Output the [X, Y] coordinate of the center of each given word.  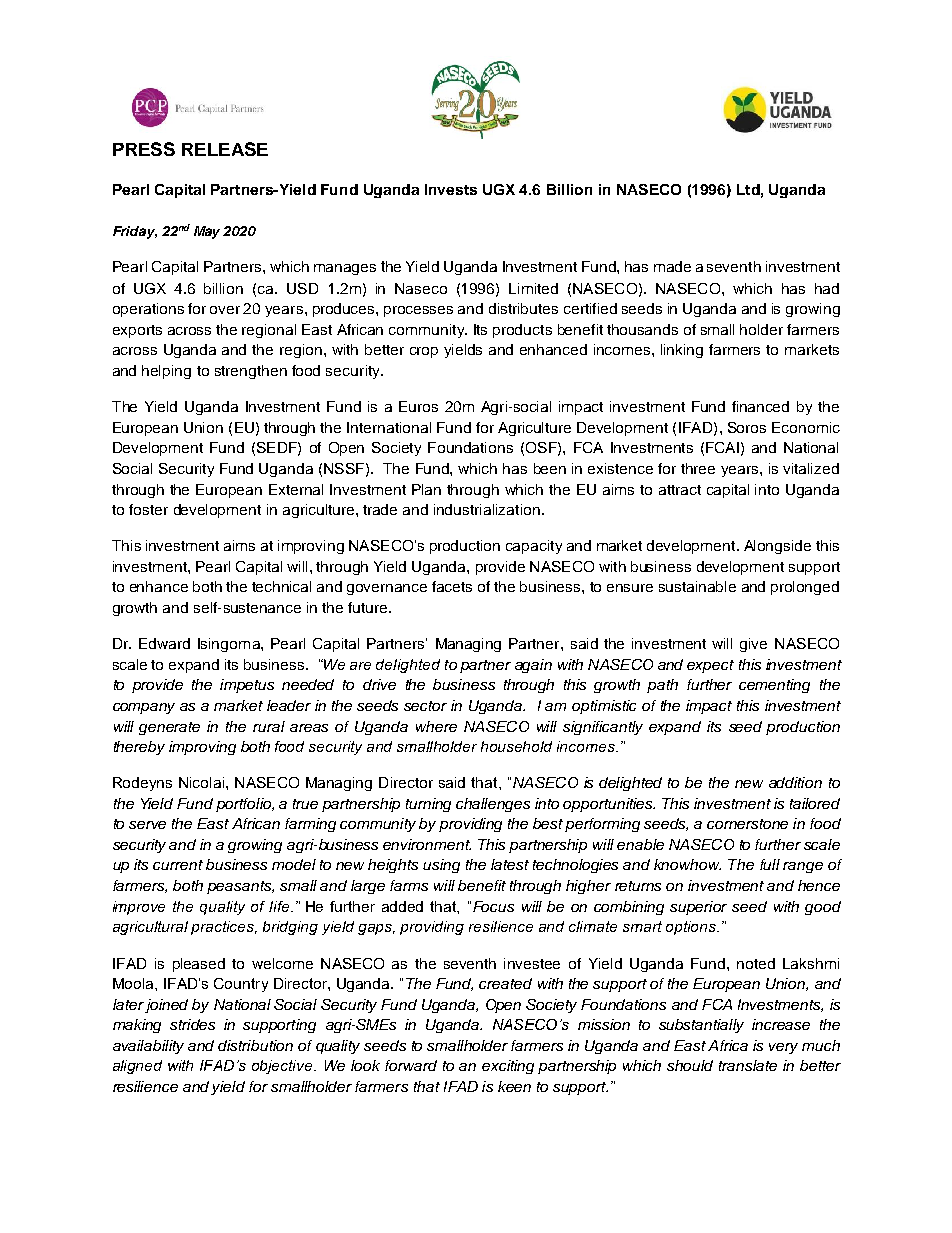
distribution [255, 1045]
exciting [508, 1067]
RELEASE [225, 149]
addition [795, 782]
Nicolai [201, 782]
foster [148, 509]
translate [748, 1065]
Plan [426, 489]
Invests [451, 189]
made [672, 266]
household [516, 746]
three [698, 468]
